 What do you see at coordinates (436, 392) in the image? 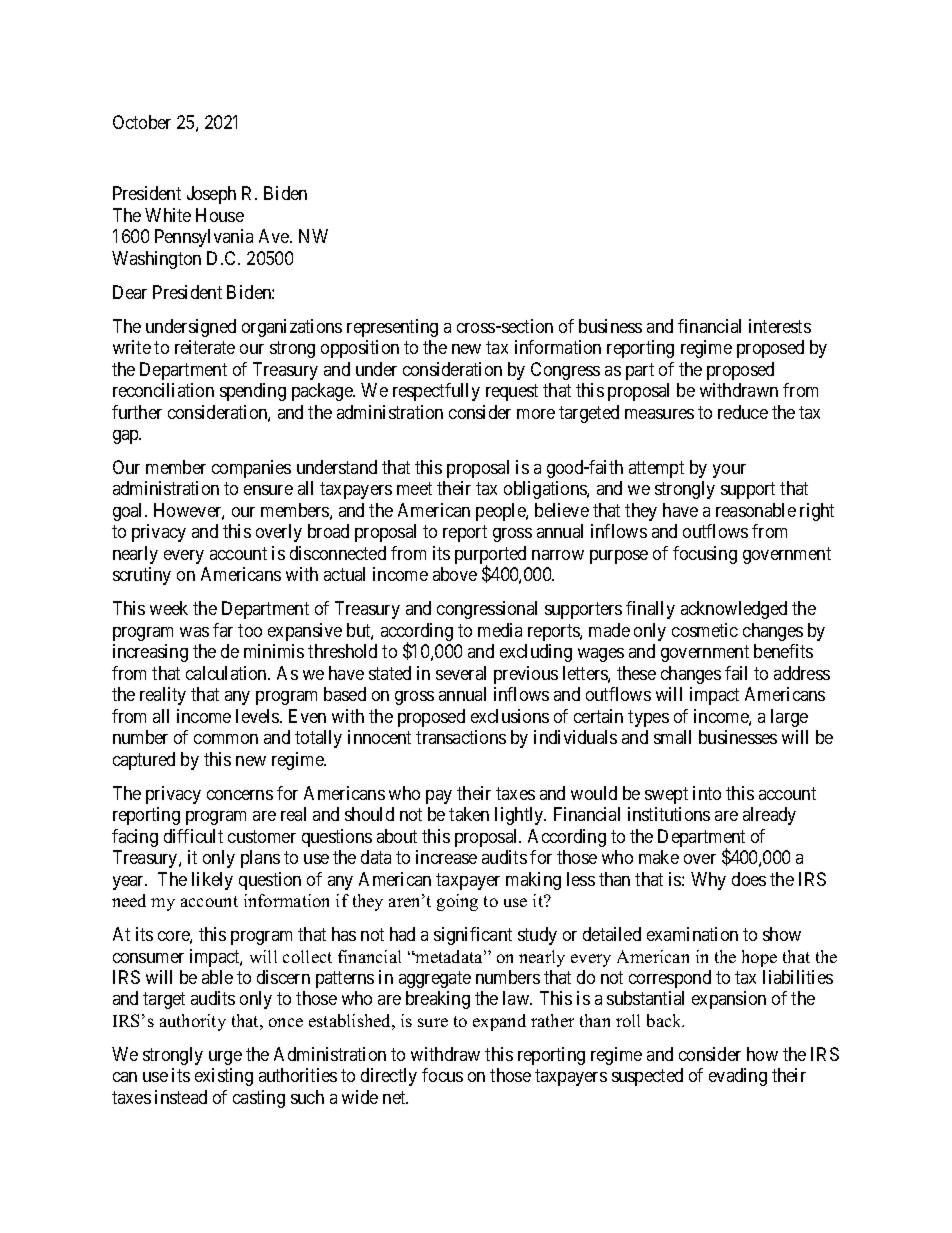
I see `respectfully` at bounding box center [436, 392].
